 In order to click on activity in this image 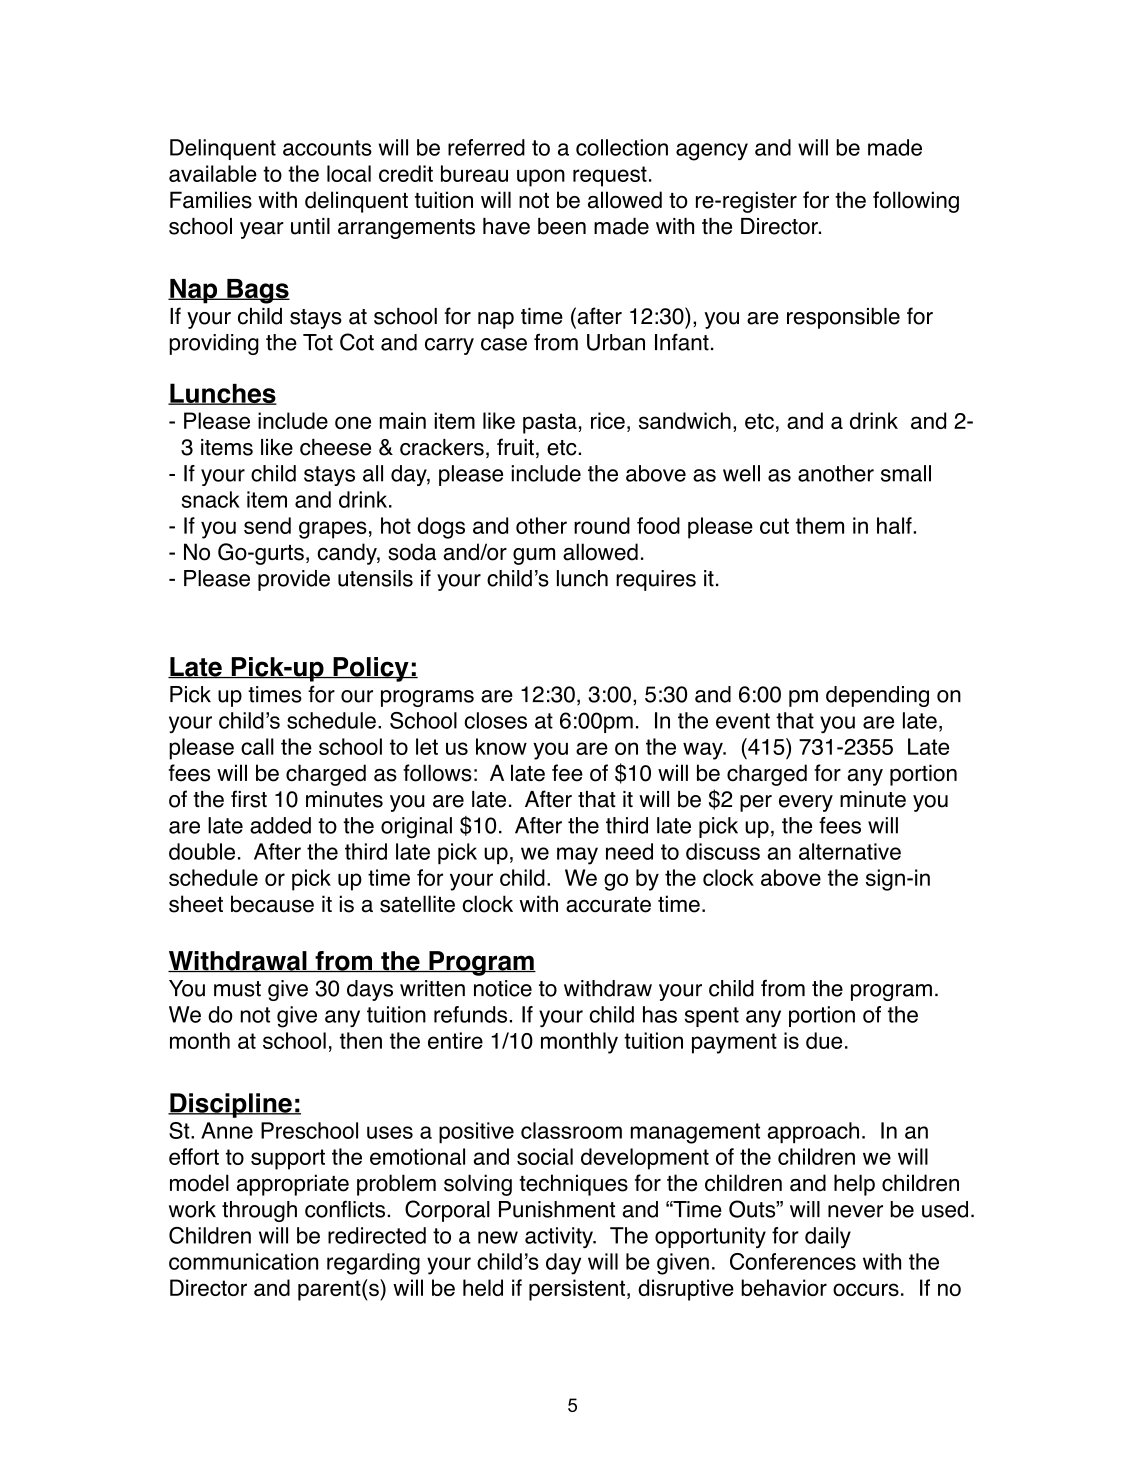, I will do `click(560, 1237)`.
